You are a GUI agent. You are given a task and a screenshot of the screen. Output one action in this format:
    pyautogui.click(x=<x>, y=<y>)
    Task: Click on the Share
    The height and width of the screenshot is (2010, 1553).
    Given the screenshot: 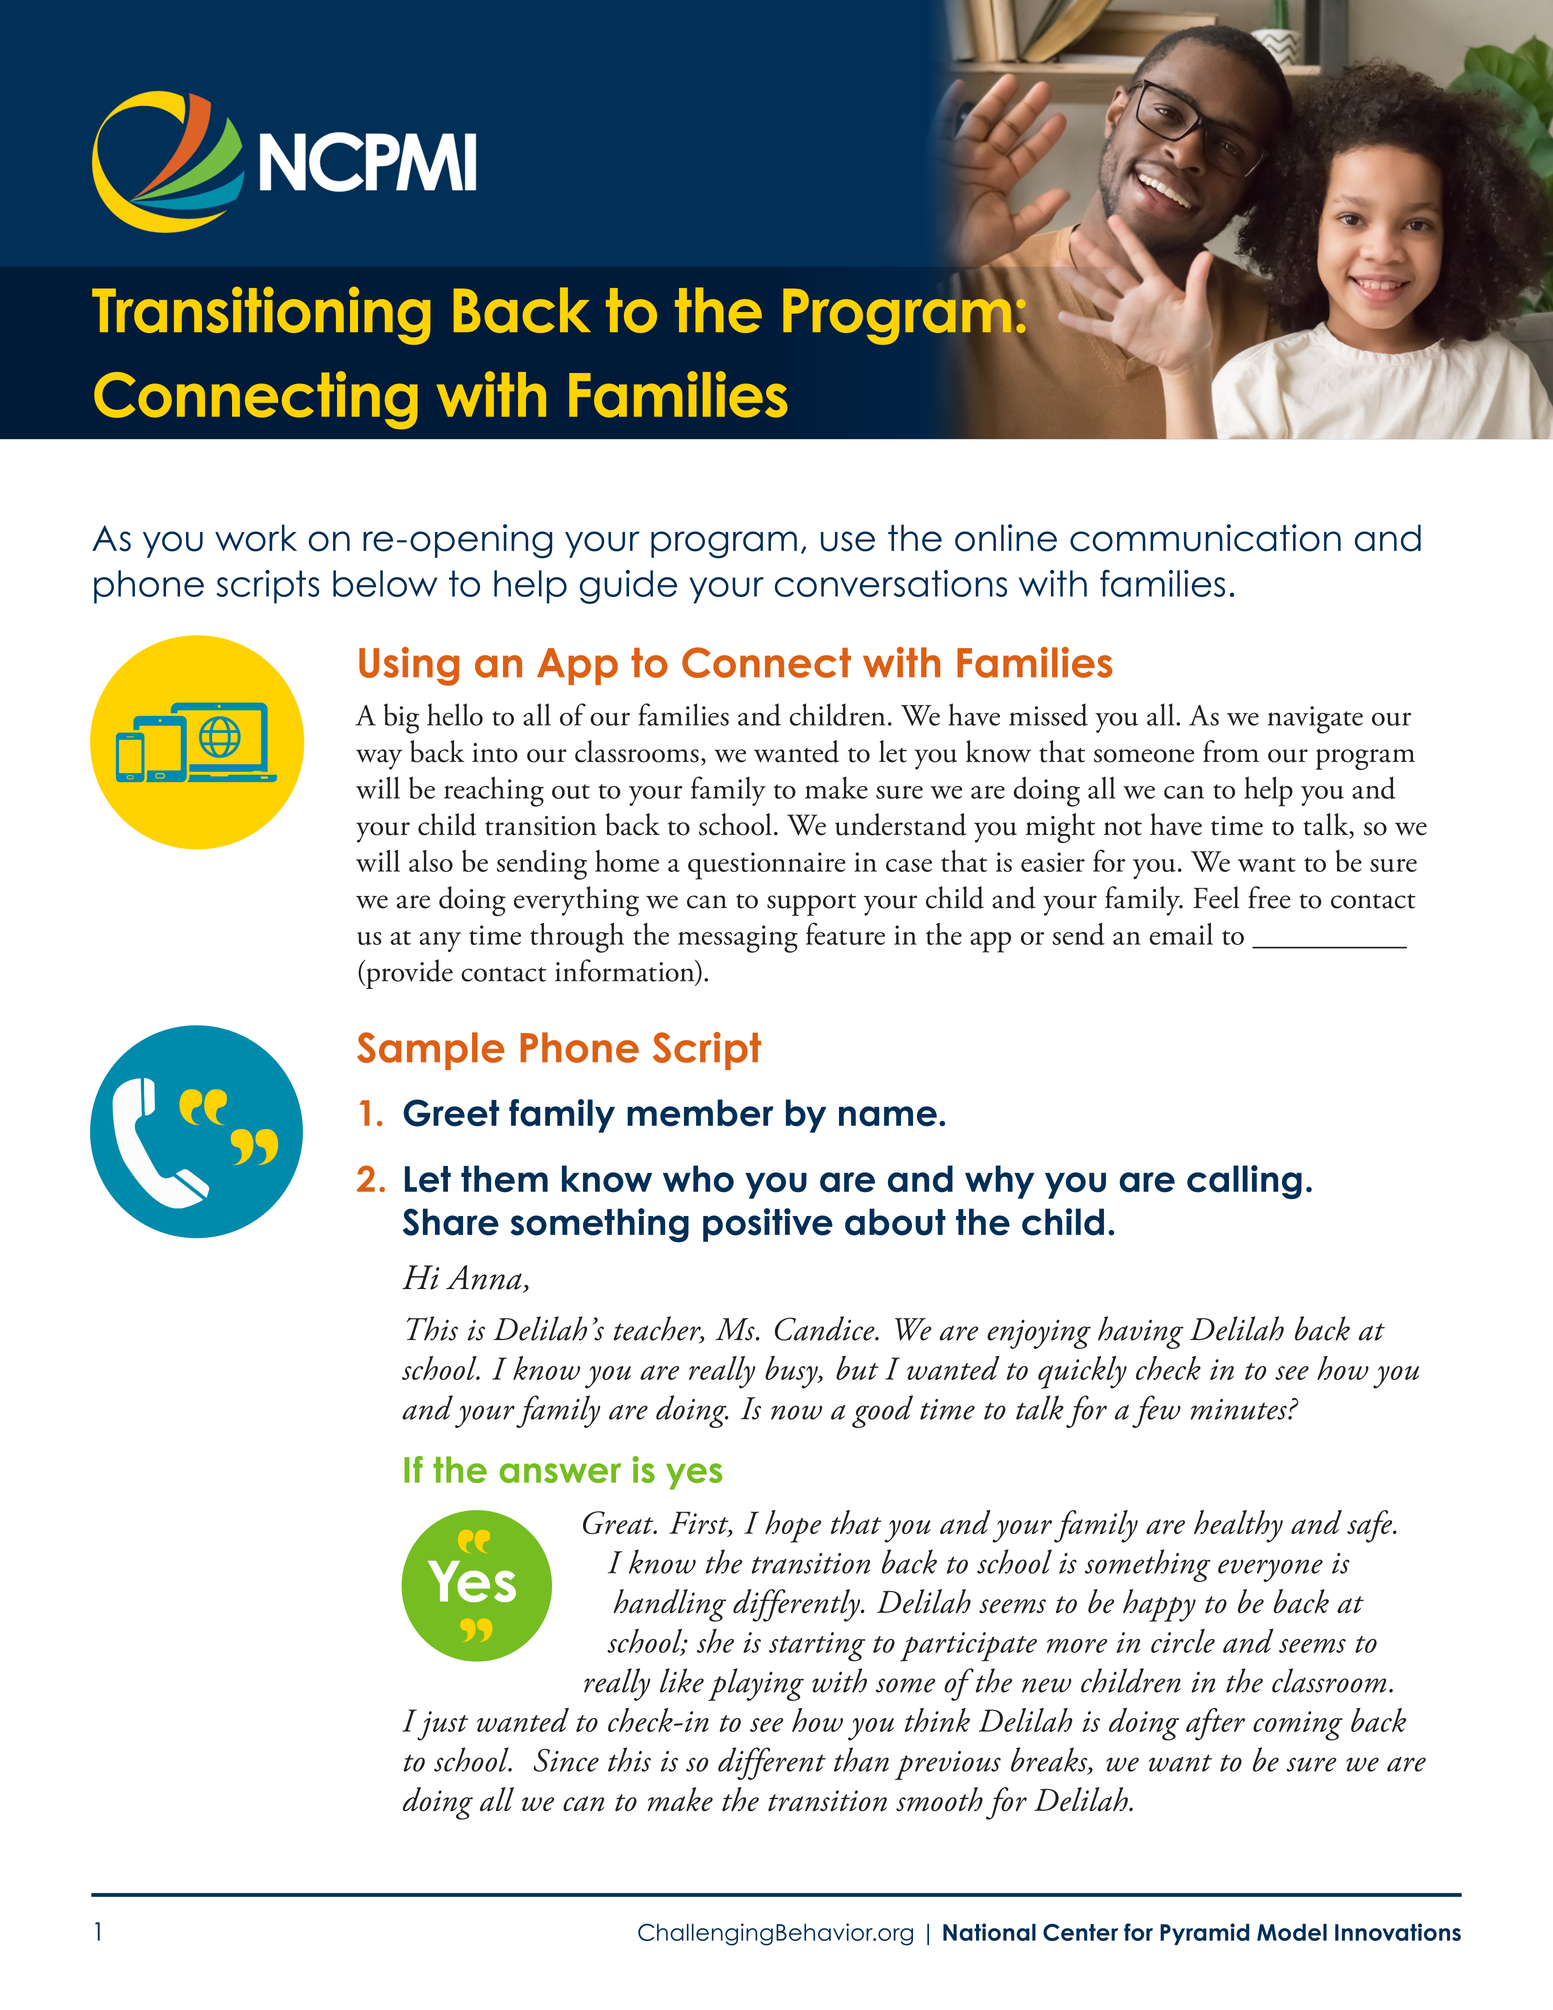 What is the action you would take?
    pyautogui.click(x=451, y=1222)
